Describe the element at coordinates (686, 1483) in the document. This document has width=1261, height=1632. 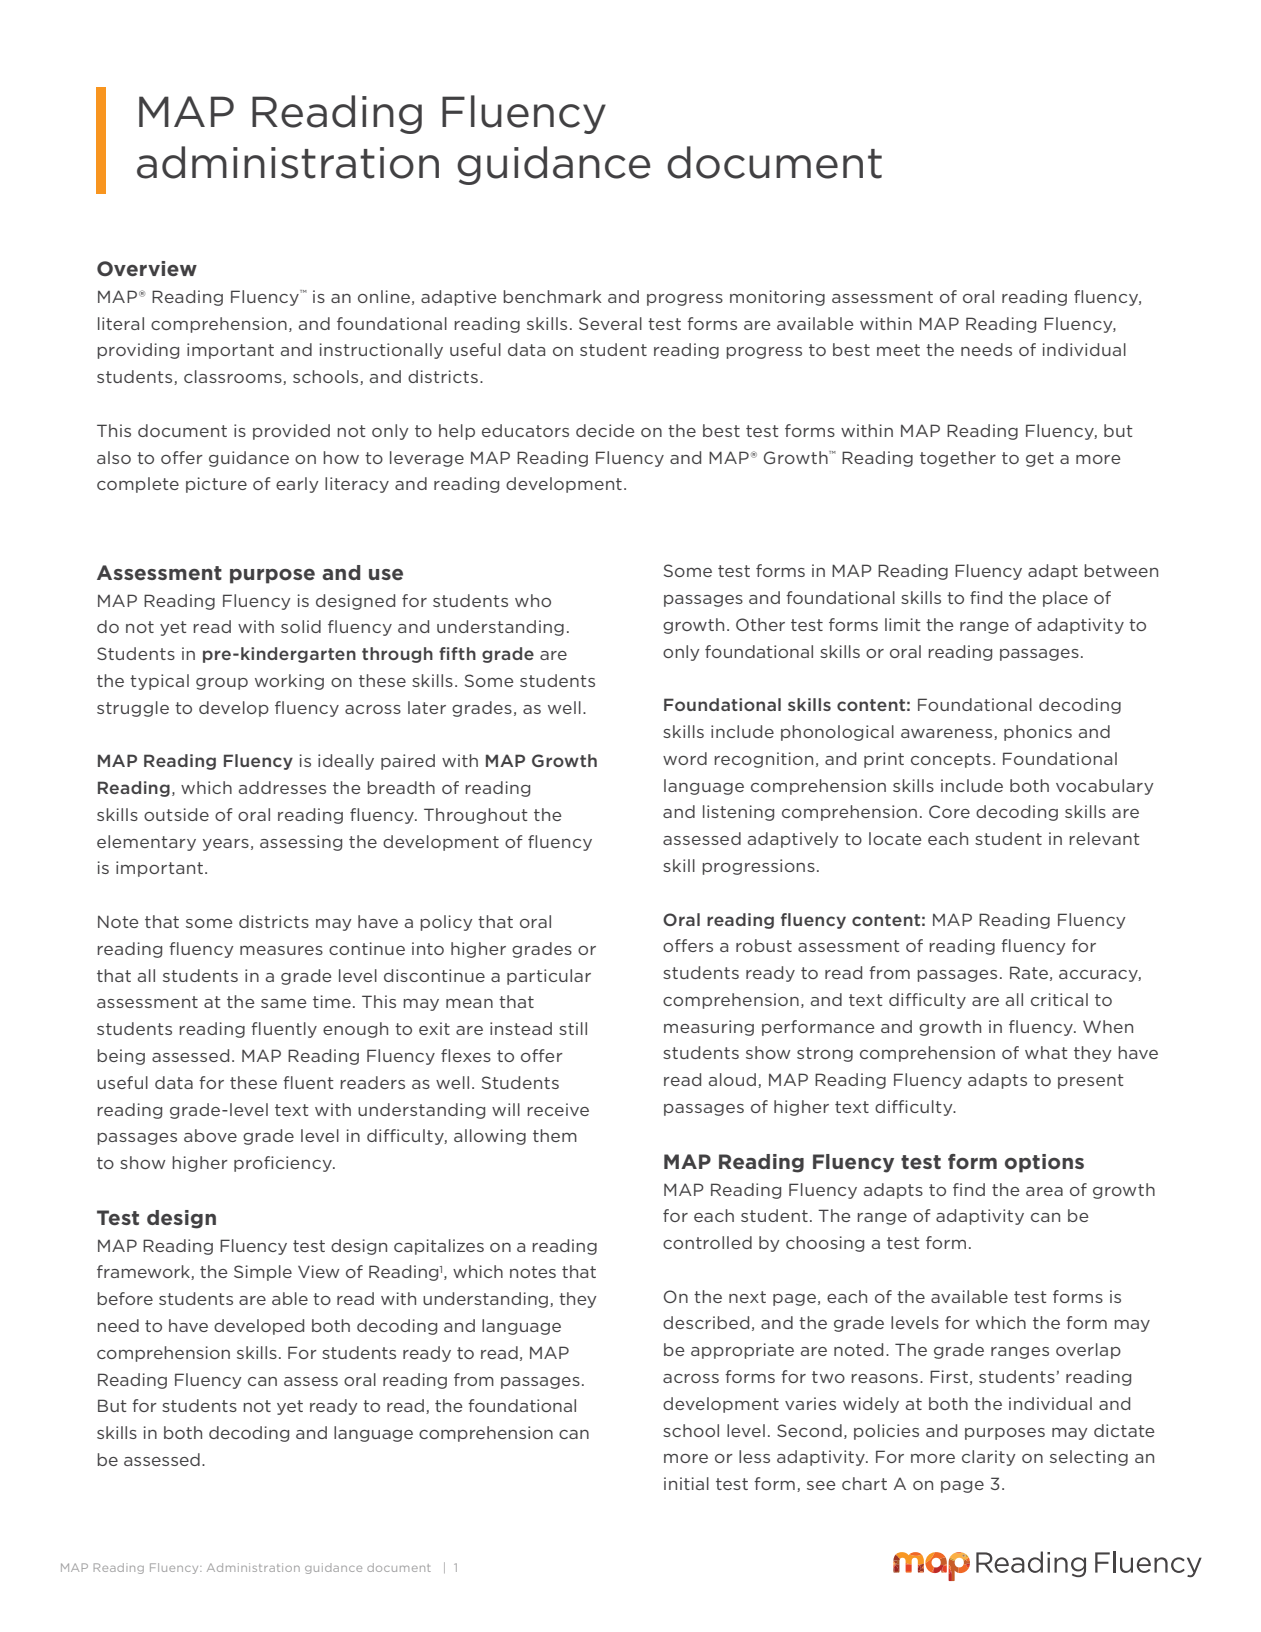
I see `initial` at that location.
